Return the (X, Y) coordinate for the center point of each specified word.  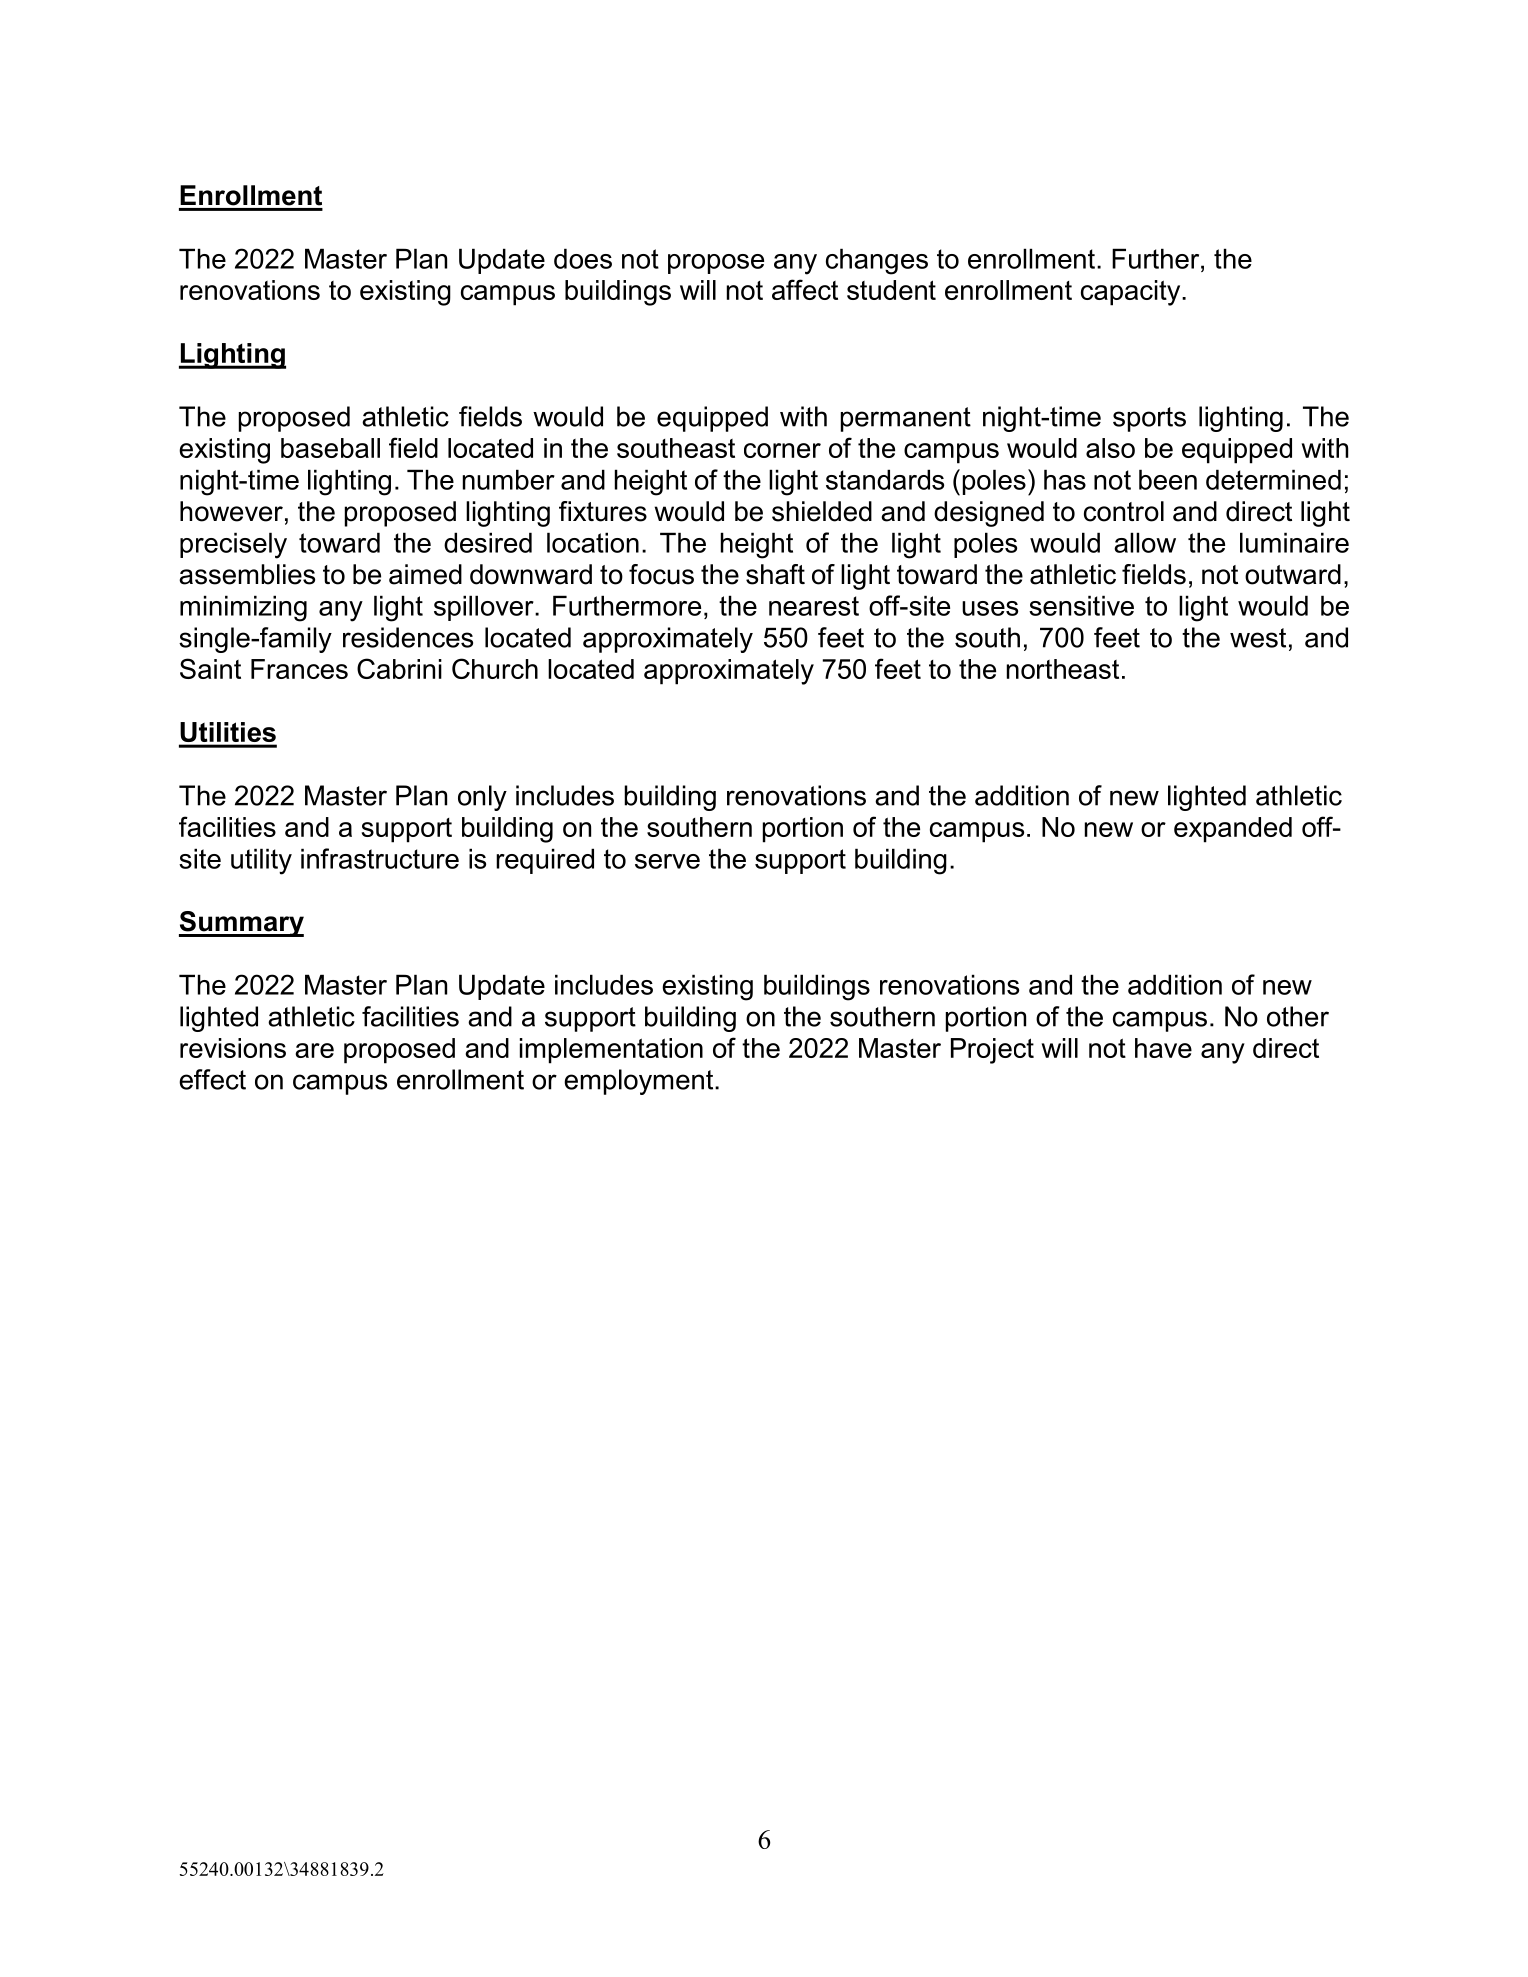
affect (805, 289)
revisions (233, 1048)
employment (640, 1082)
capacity (1132, 293)
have (1163, 1048)
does (583, 258)
